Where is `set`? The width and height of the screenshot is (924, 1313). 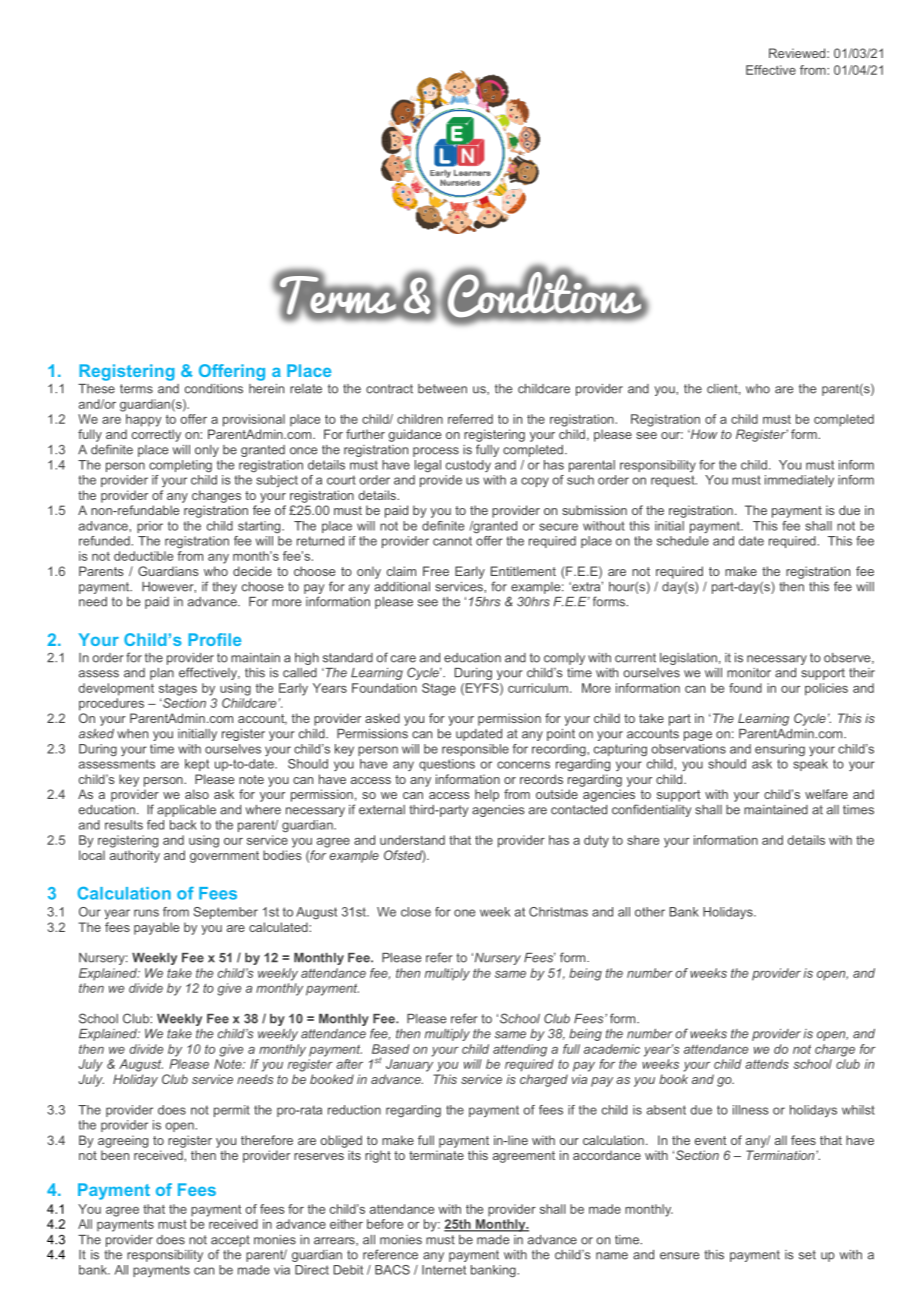 set is located at coordinates (807, 1255).
